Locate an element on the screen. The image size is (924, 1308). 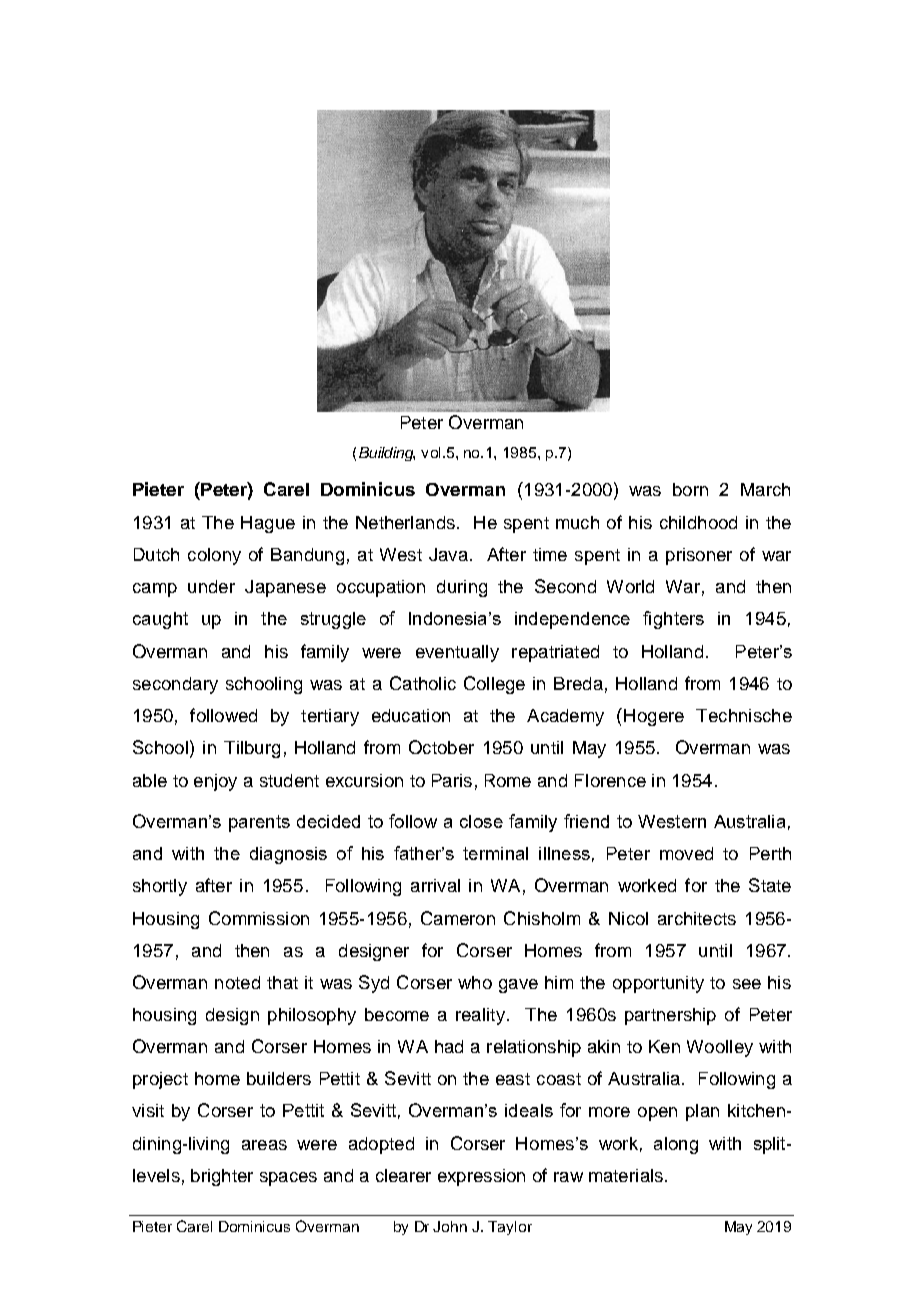
spaces is located at coordinates (288, 1179).
